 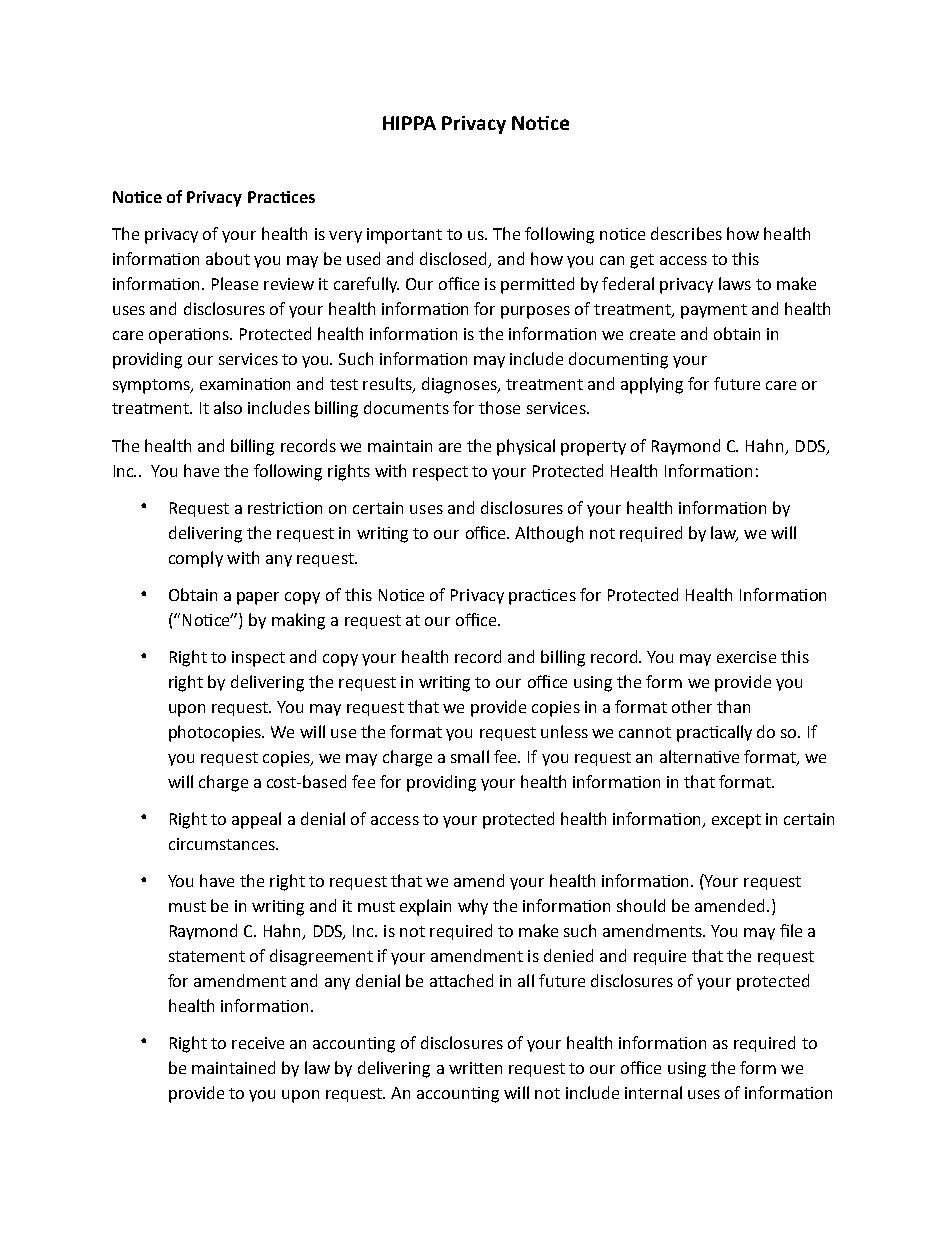 What do you see at coordinates (196, 559) in the document?
I see `comply` at bounding box center [196, 559].
